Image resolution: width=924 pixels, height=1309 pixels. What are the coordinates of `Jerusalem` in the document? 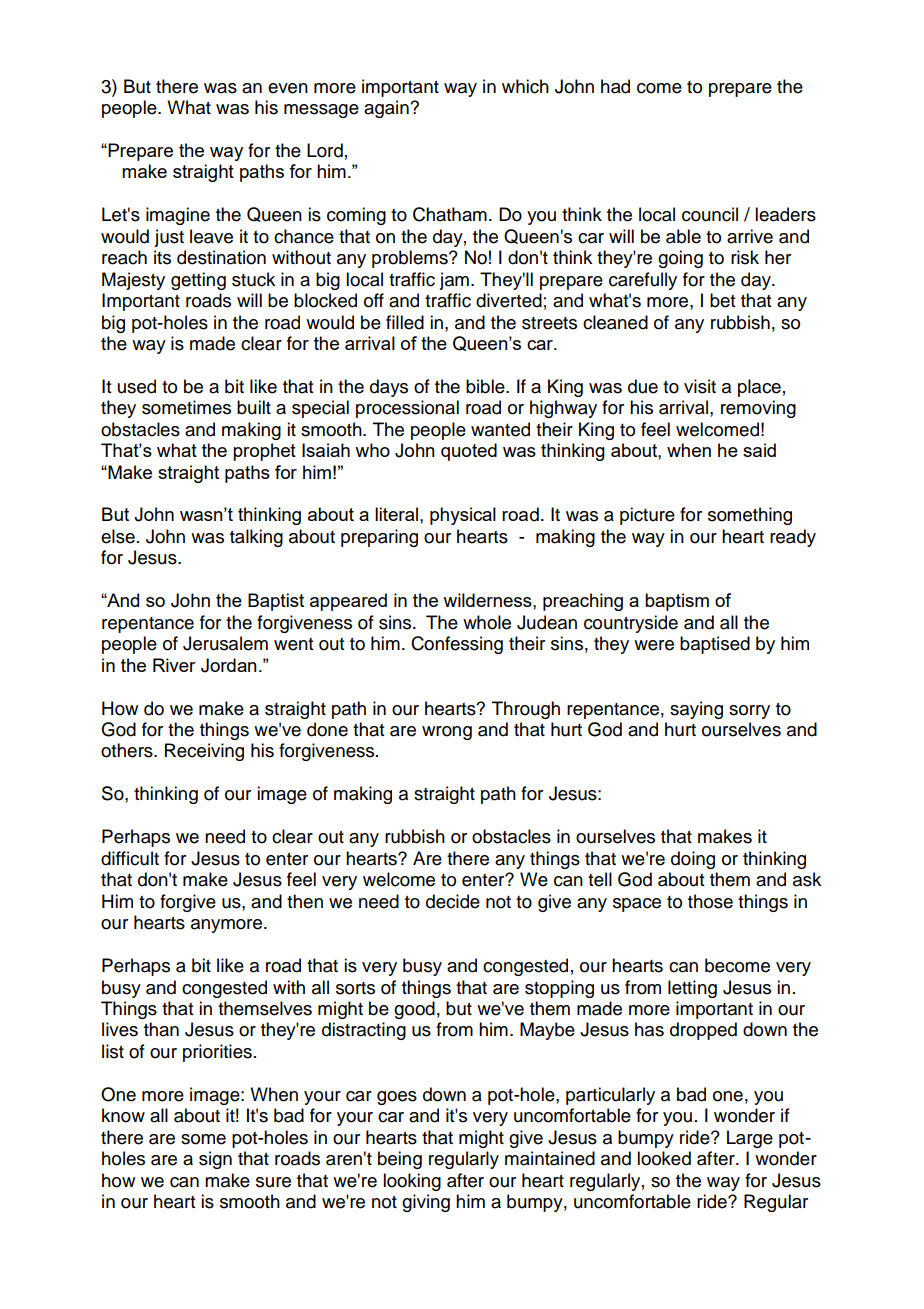 It's located at (225, 643).
